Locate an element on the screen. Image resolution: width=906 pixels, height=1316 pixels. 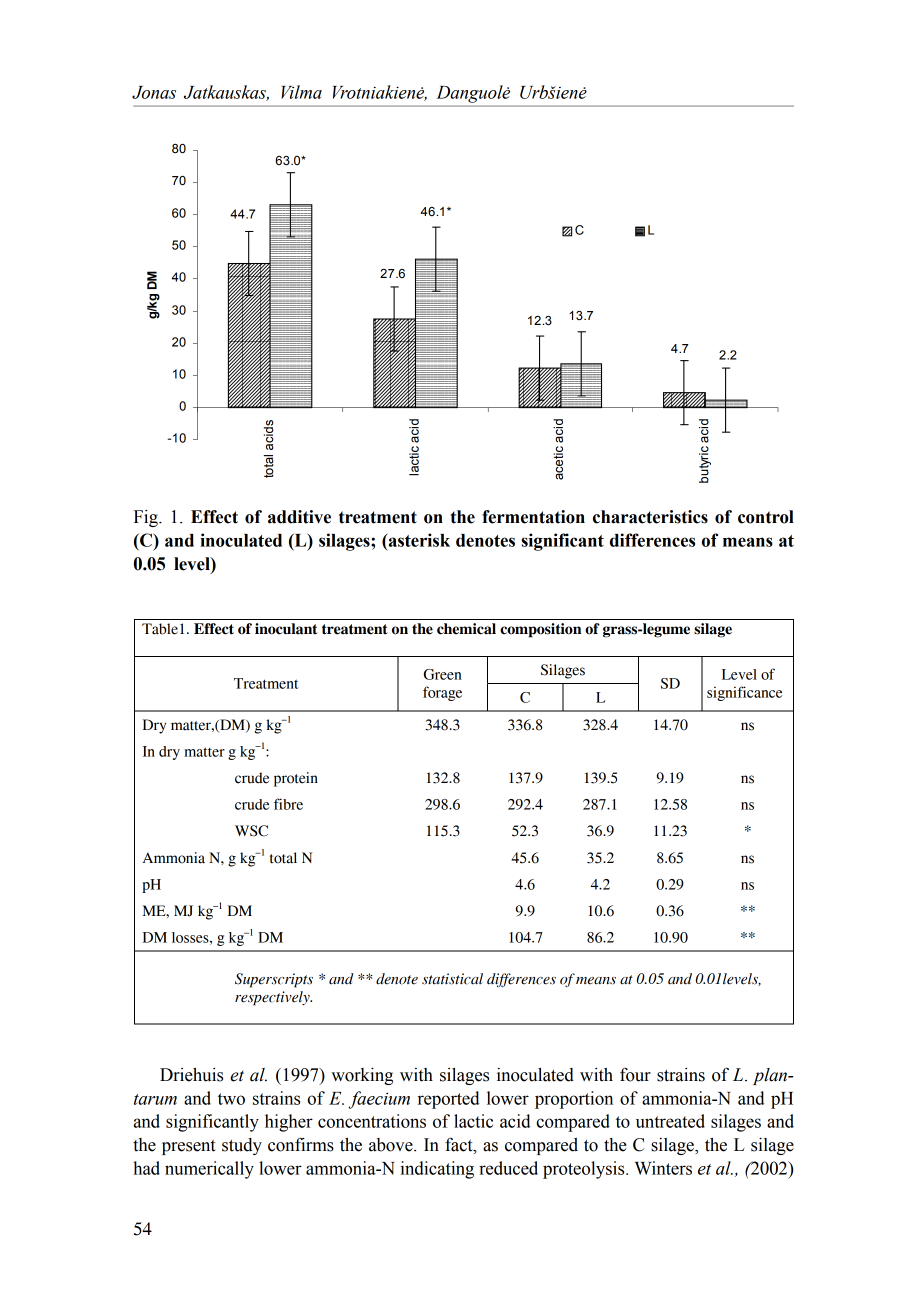
control is located at coordinates (766, 517).
